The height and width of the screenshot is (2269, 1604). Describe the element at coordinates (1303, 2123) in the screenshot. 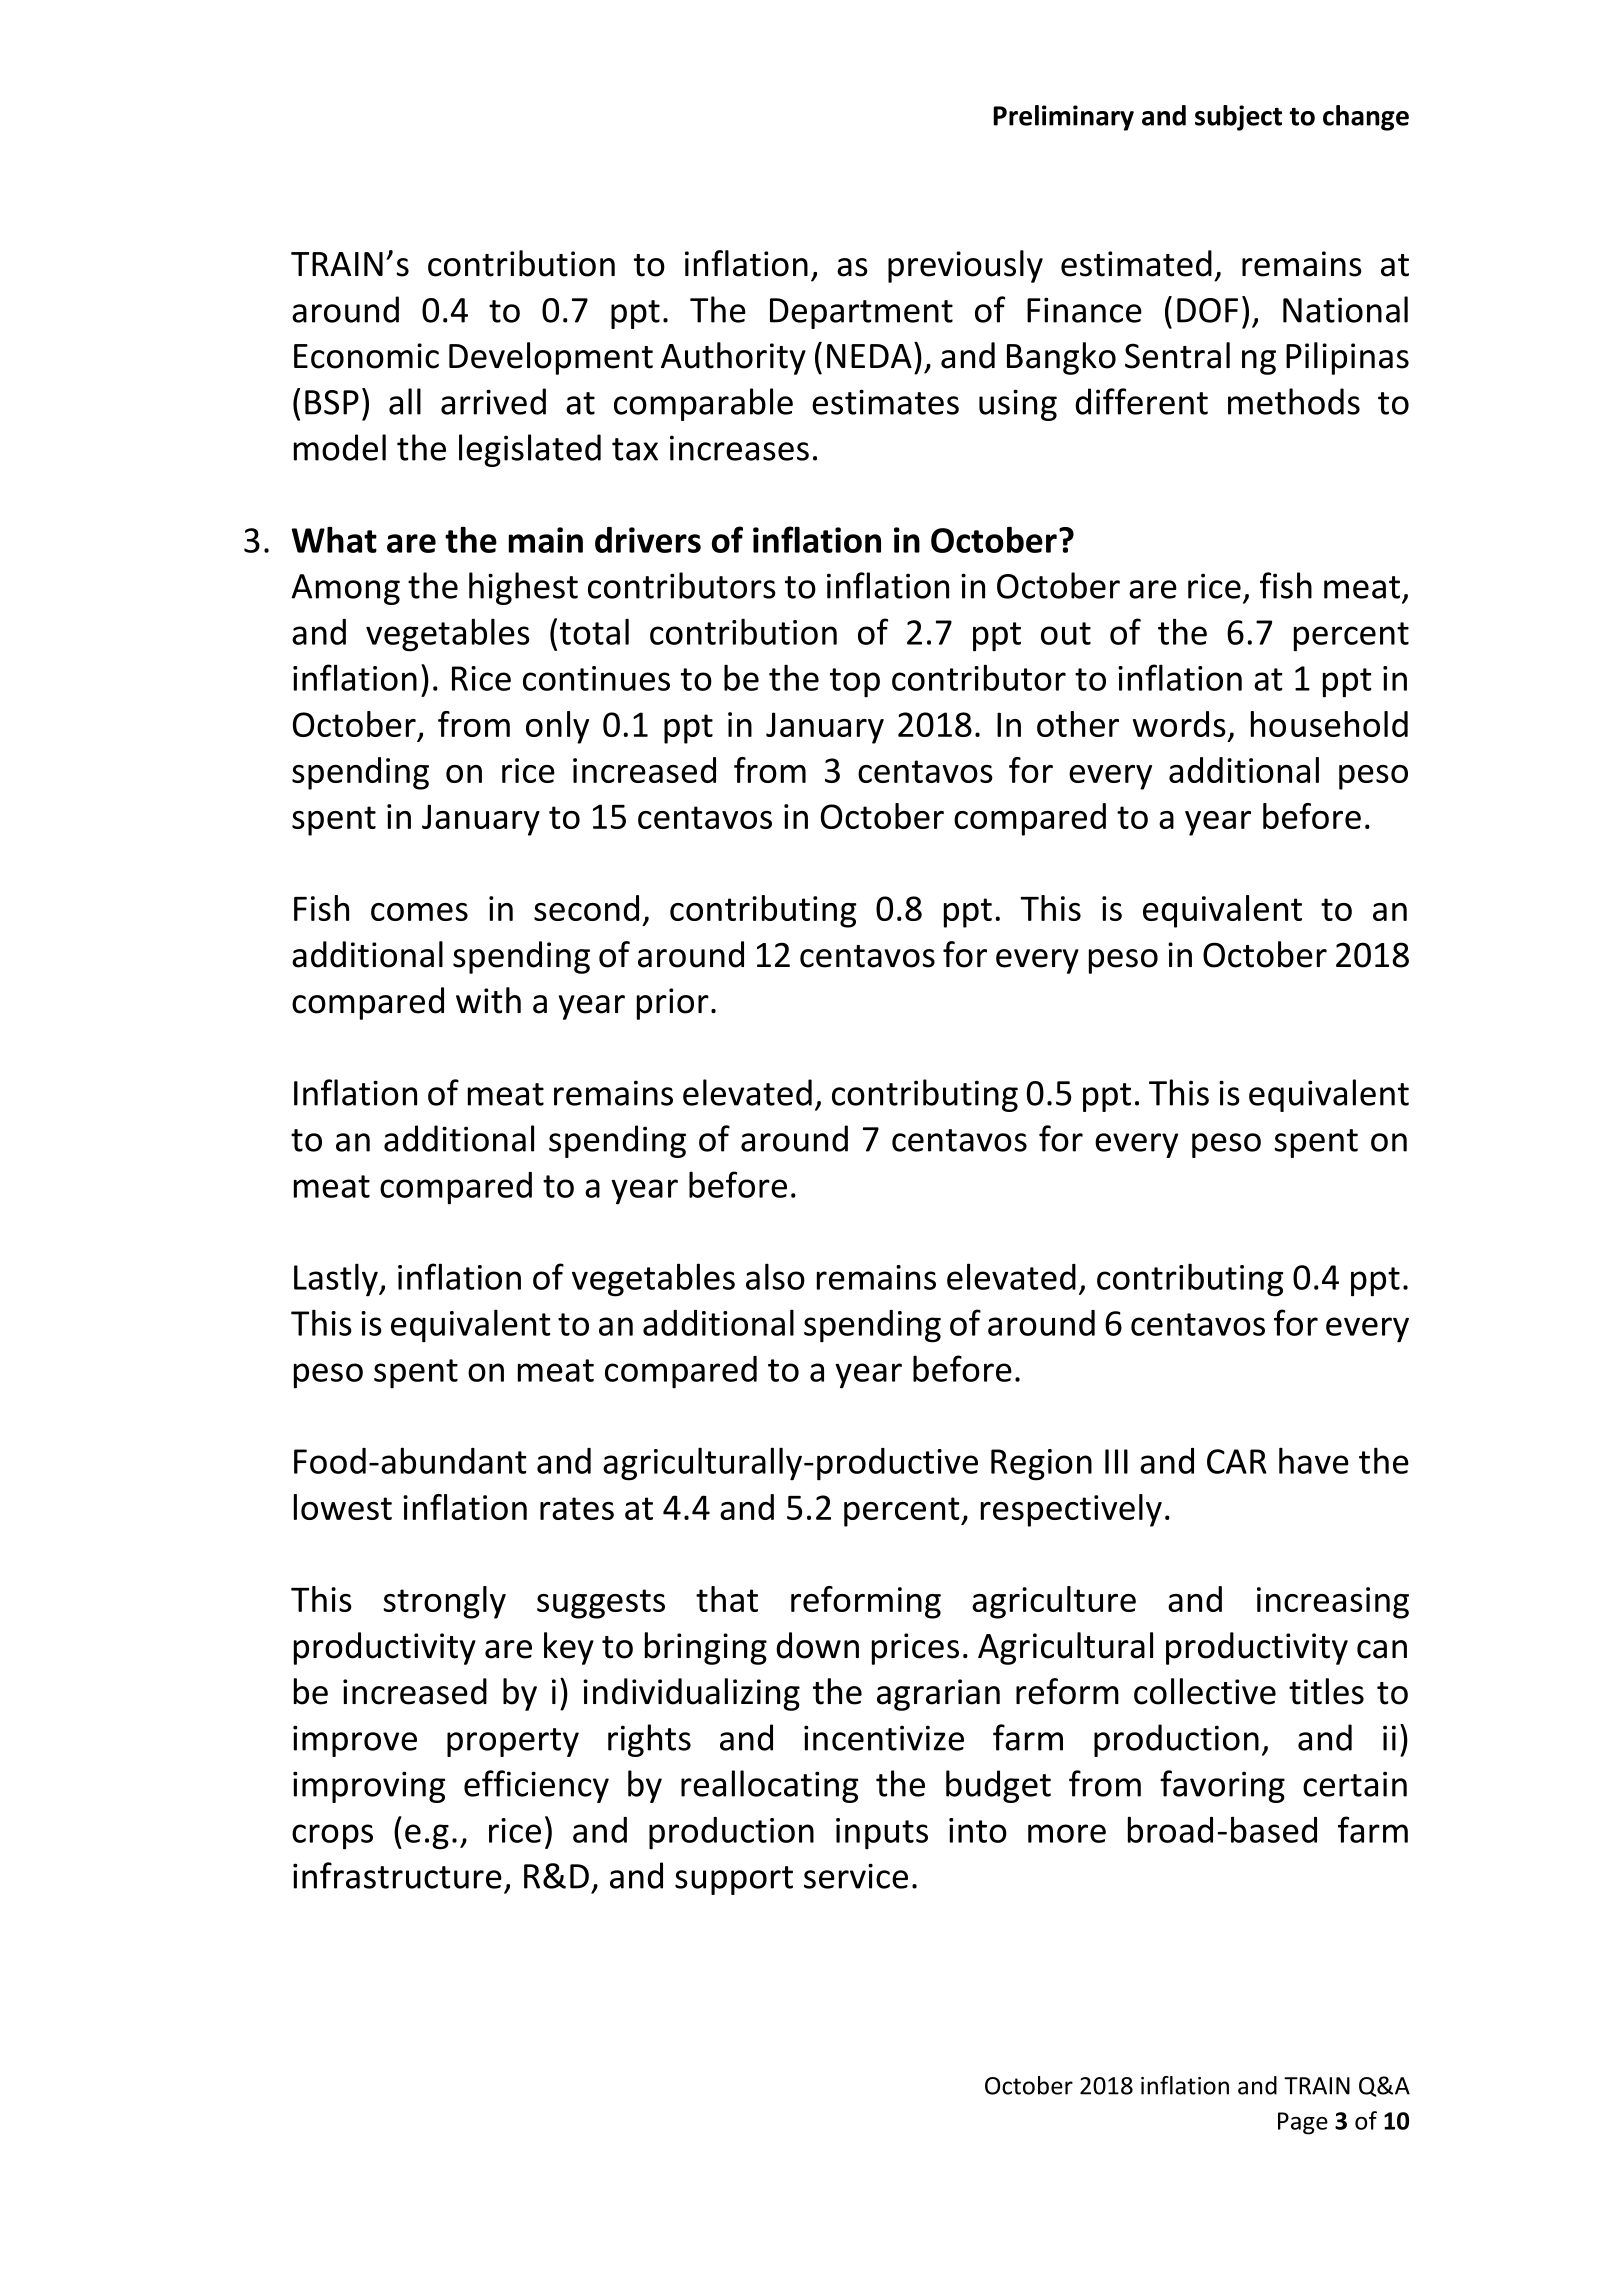

I see `Page` at that location.
